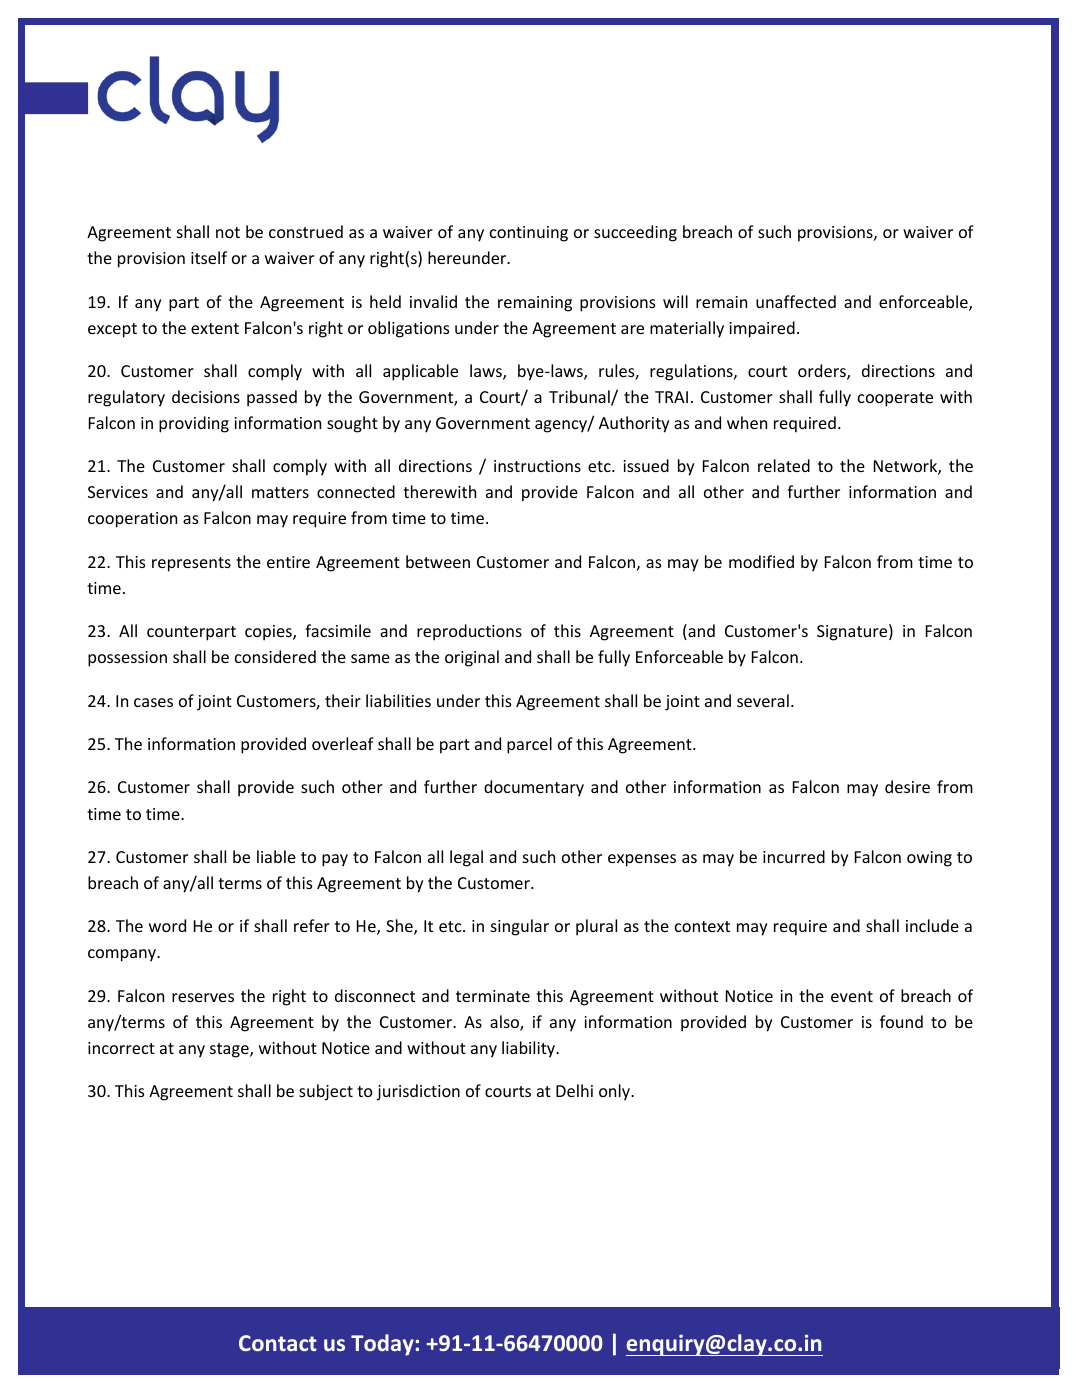 Image resolution: width=1076 pixels, height=1392 pixels. What do you see at coordinates (907, 786) in the document?
I see `desire` at bounding box center [907, 786].
